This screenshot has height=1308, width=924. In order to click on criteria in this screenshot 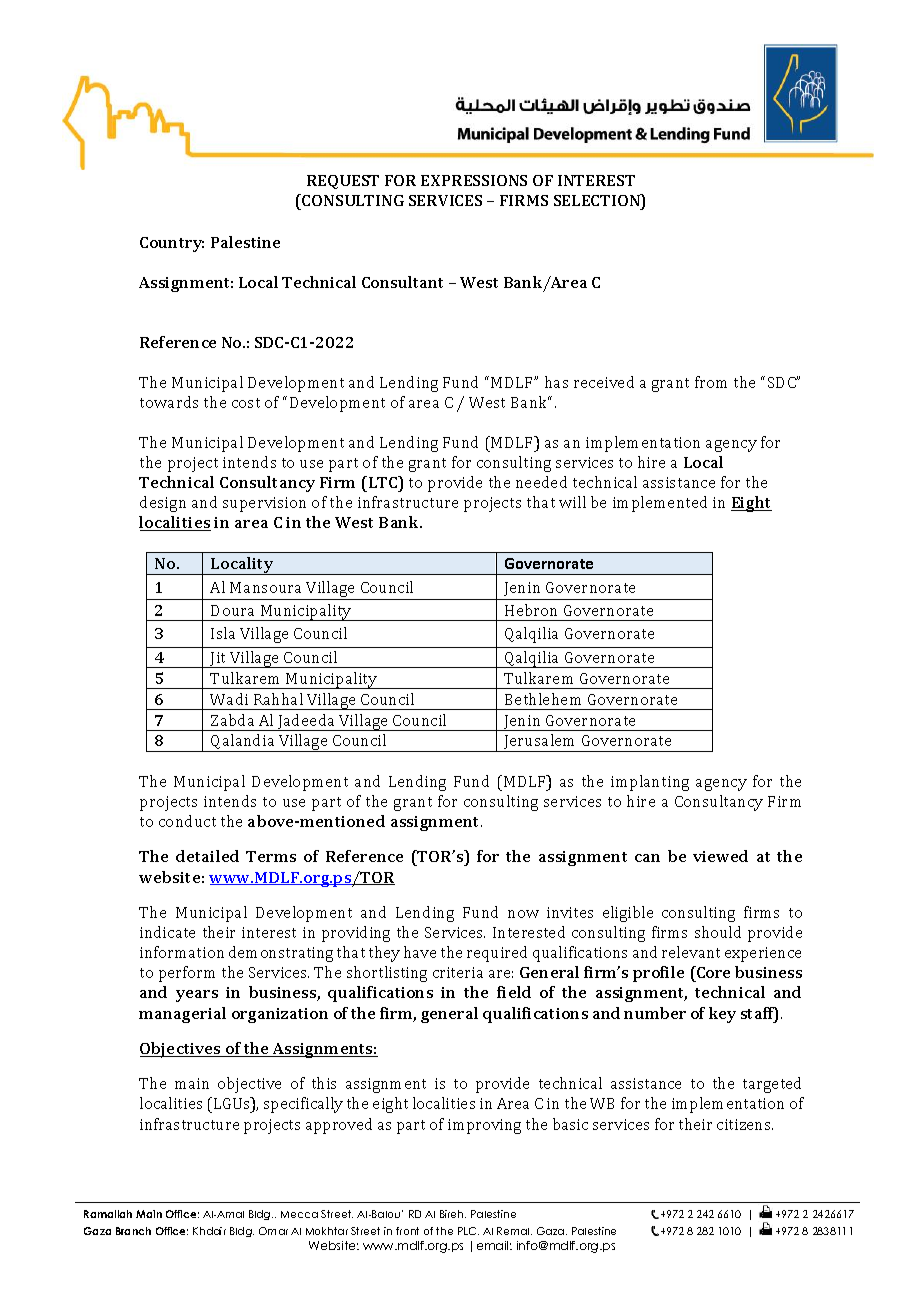, I will do `click(458, 972)`.
